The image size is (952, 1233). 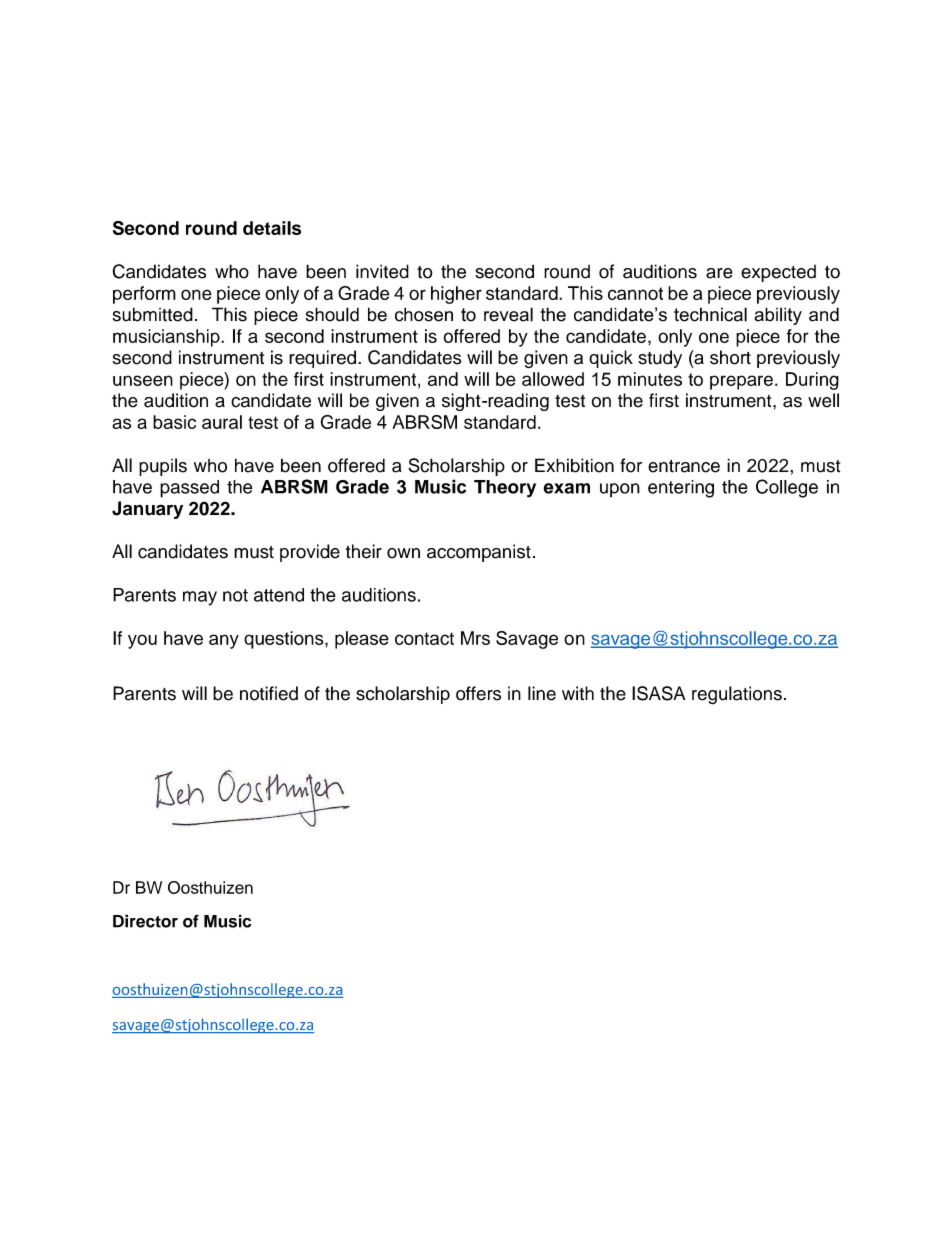 I want to click on regulations, so click(x=737, y=695).
